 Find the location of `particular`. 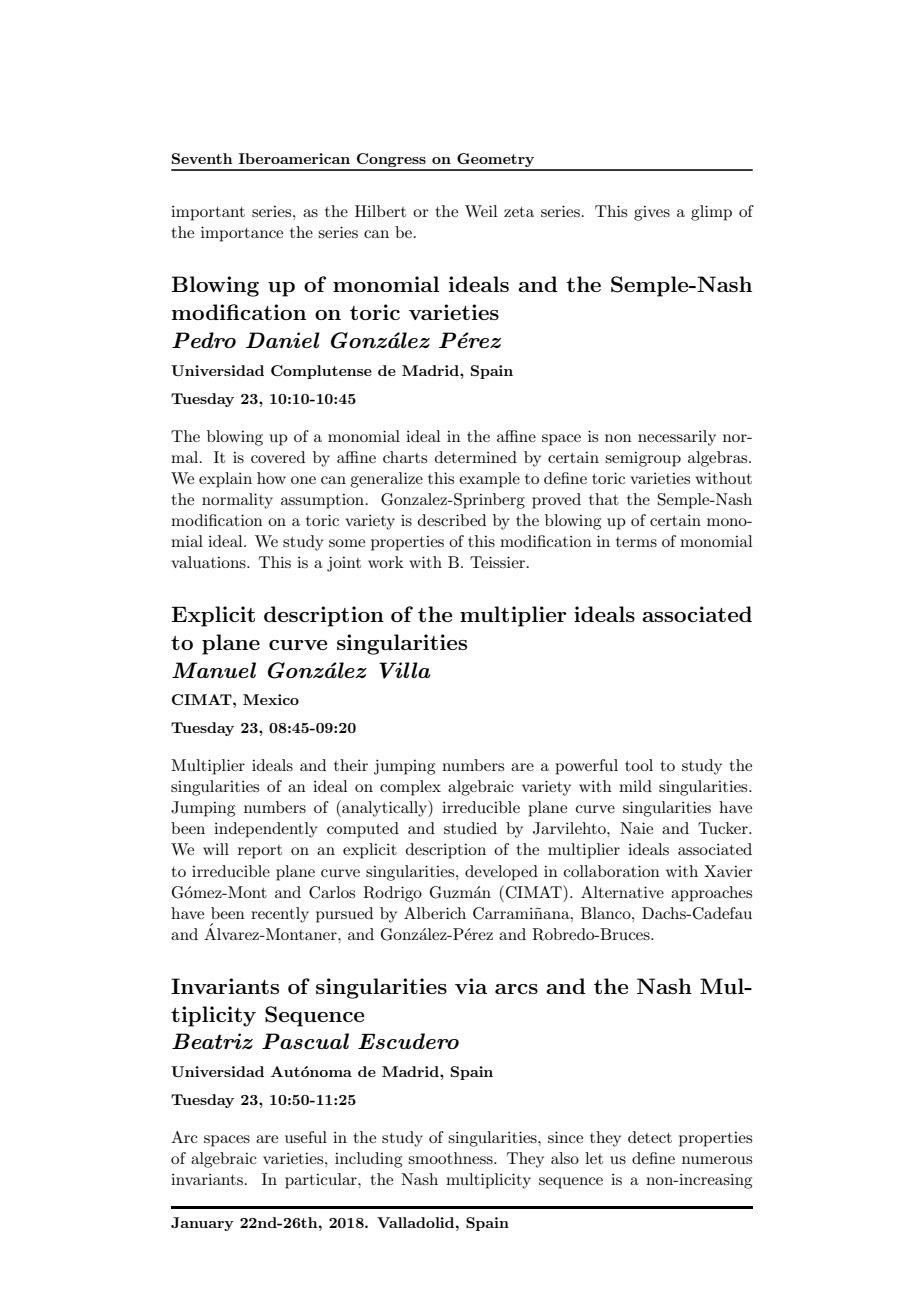

particular is located at coordinates (322, 1181).
